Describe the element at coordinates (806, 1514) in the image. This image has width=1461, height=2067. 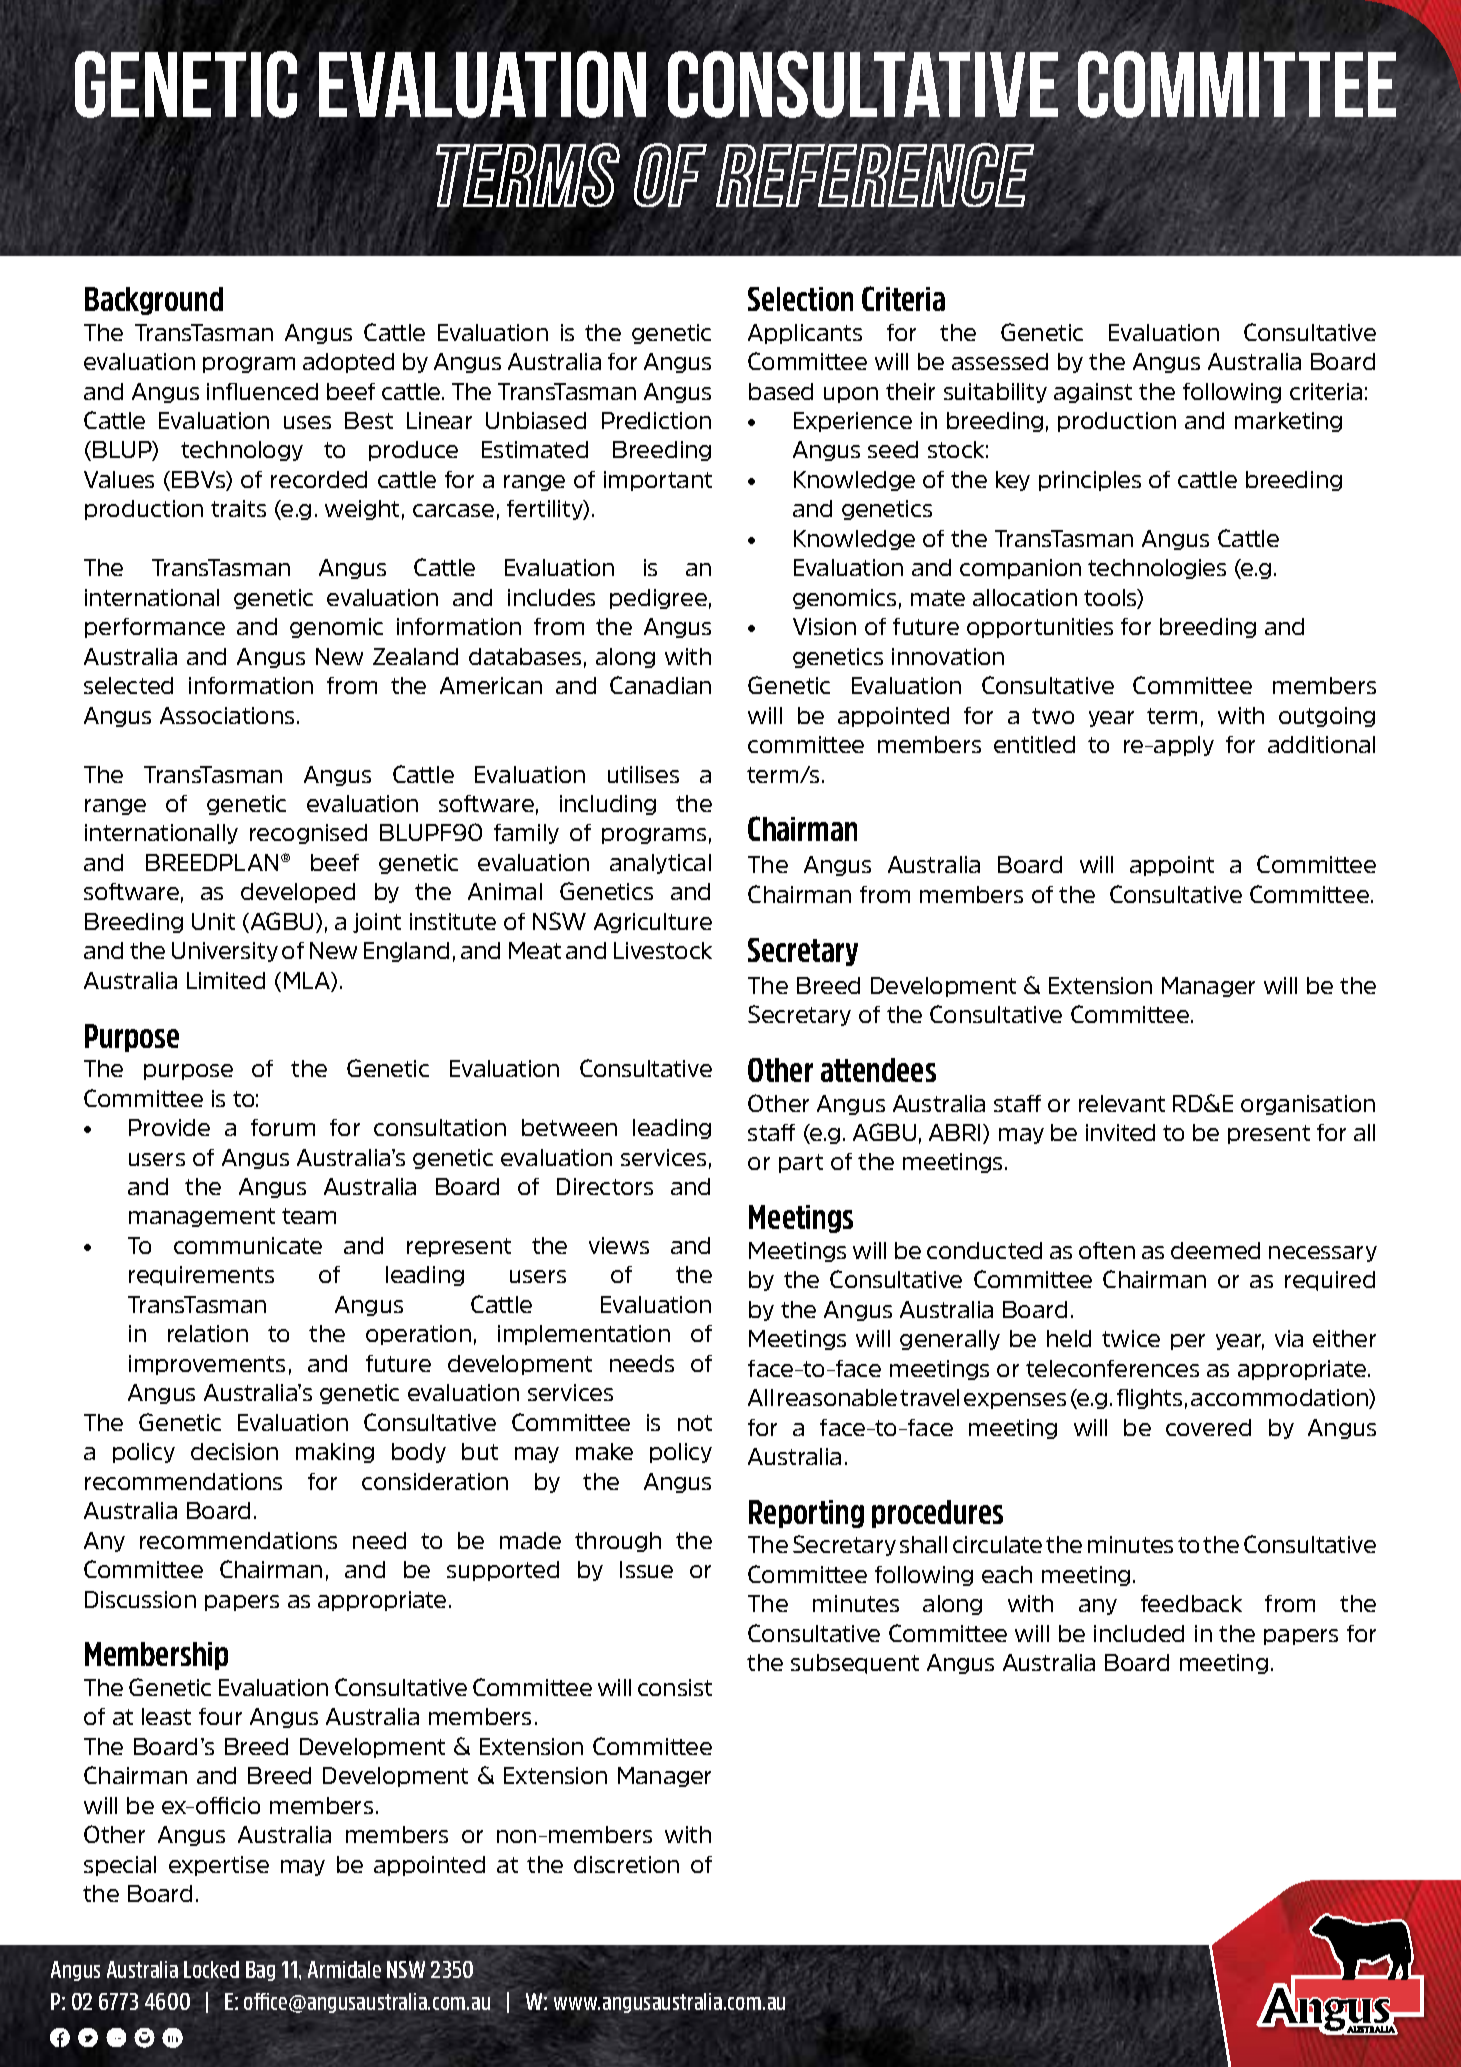
I see `Reporting` at that location.
